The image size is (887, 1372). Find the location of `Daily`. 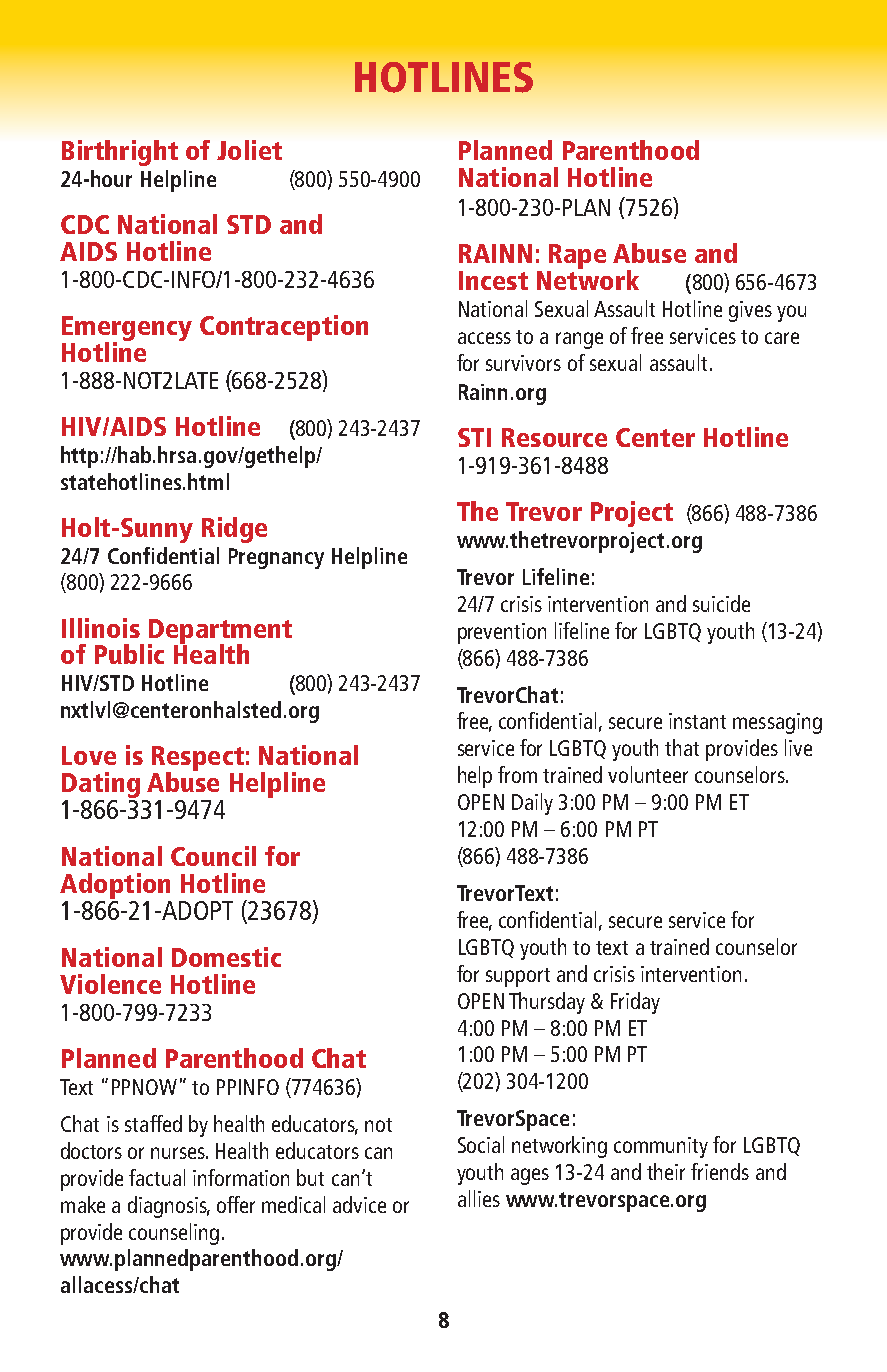

Daily is located at coordinates (532, 804).
